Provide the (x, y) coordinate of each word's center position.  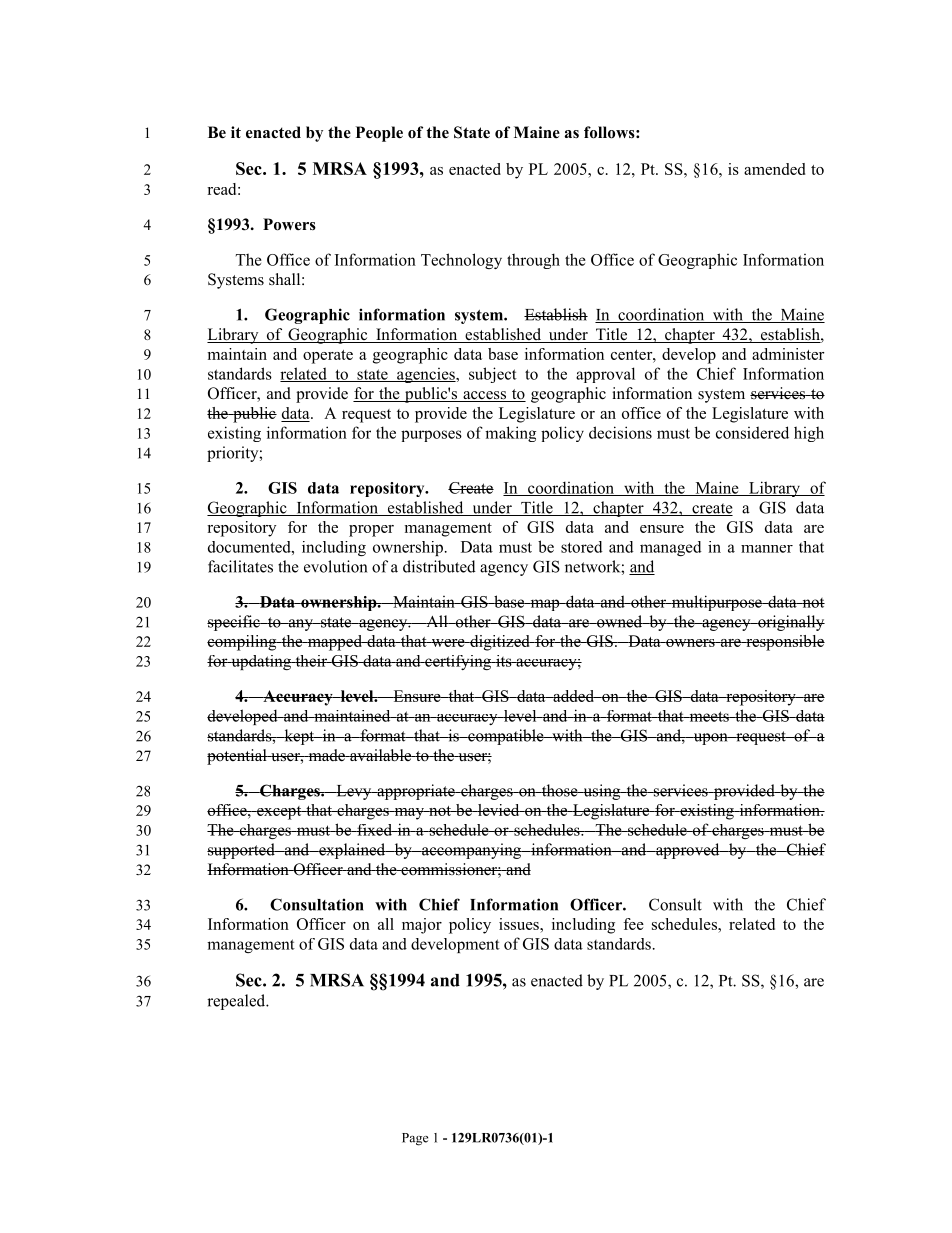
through (533, 261)
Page (415, 1139)
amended (774, 169)
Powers (289, 224)
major (422, 926)
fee (633, 924)
